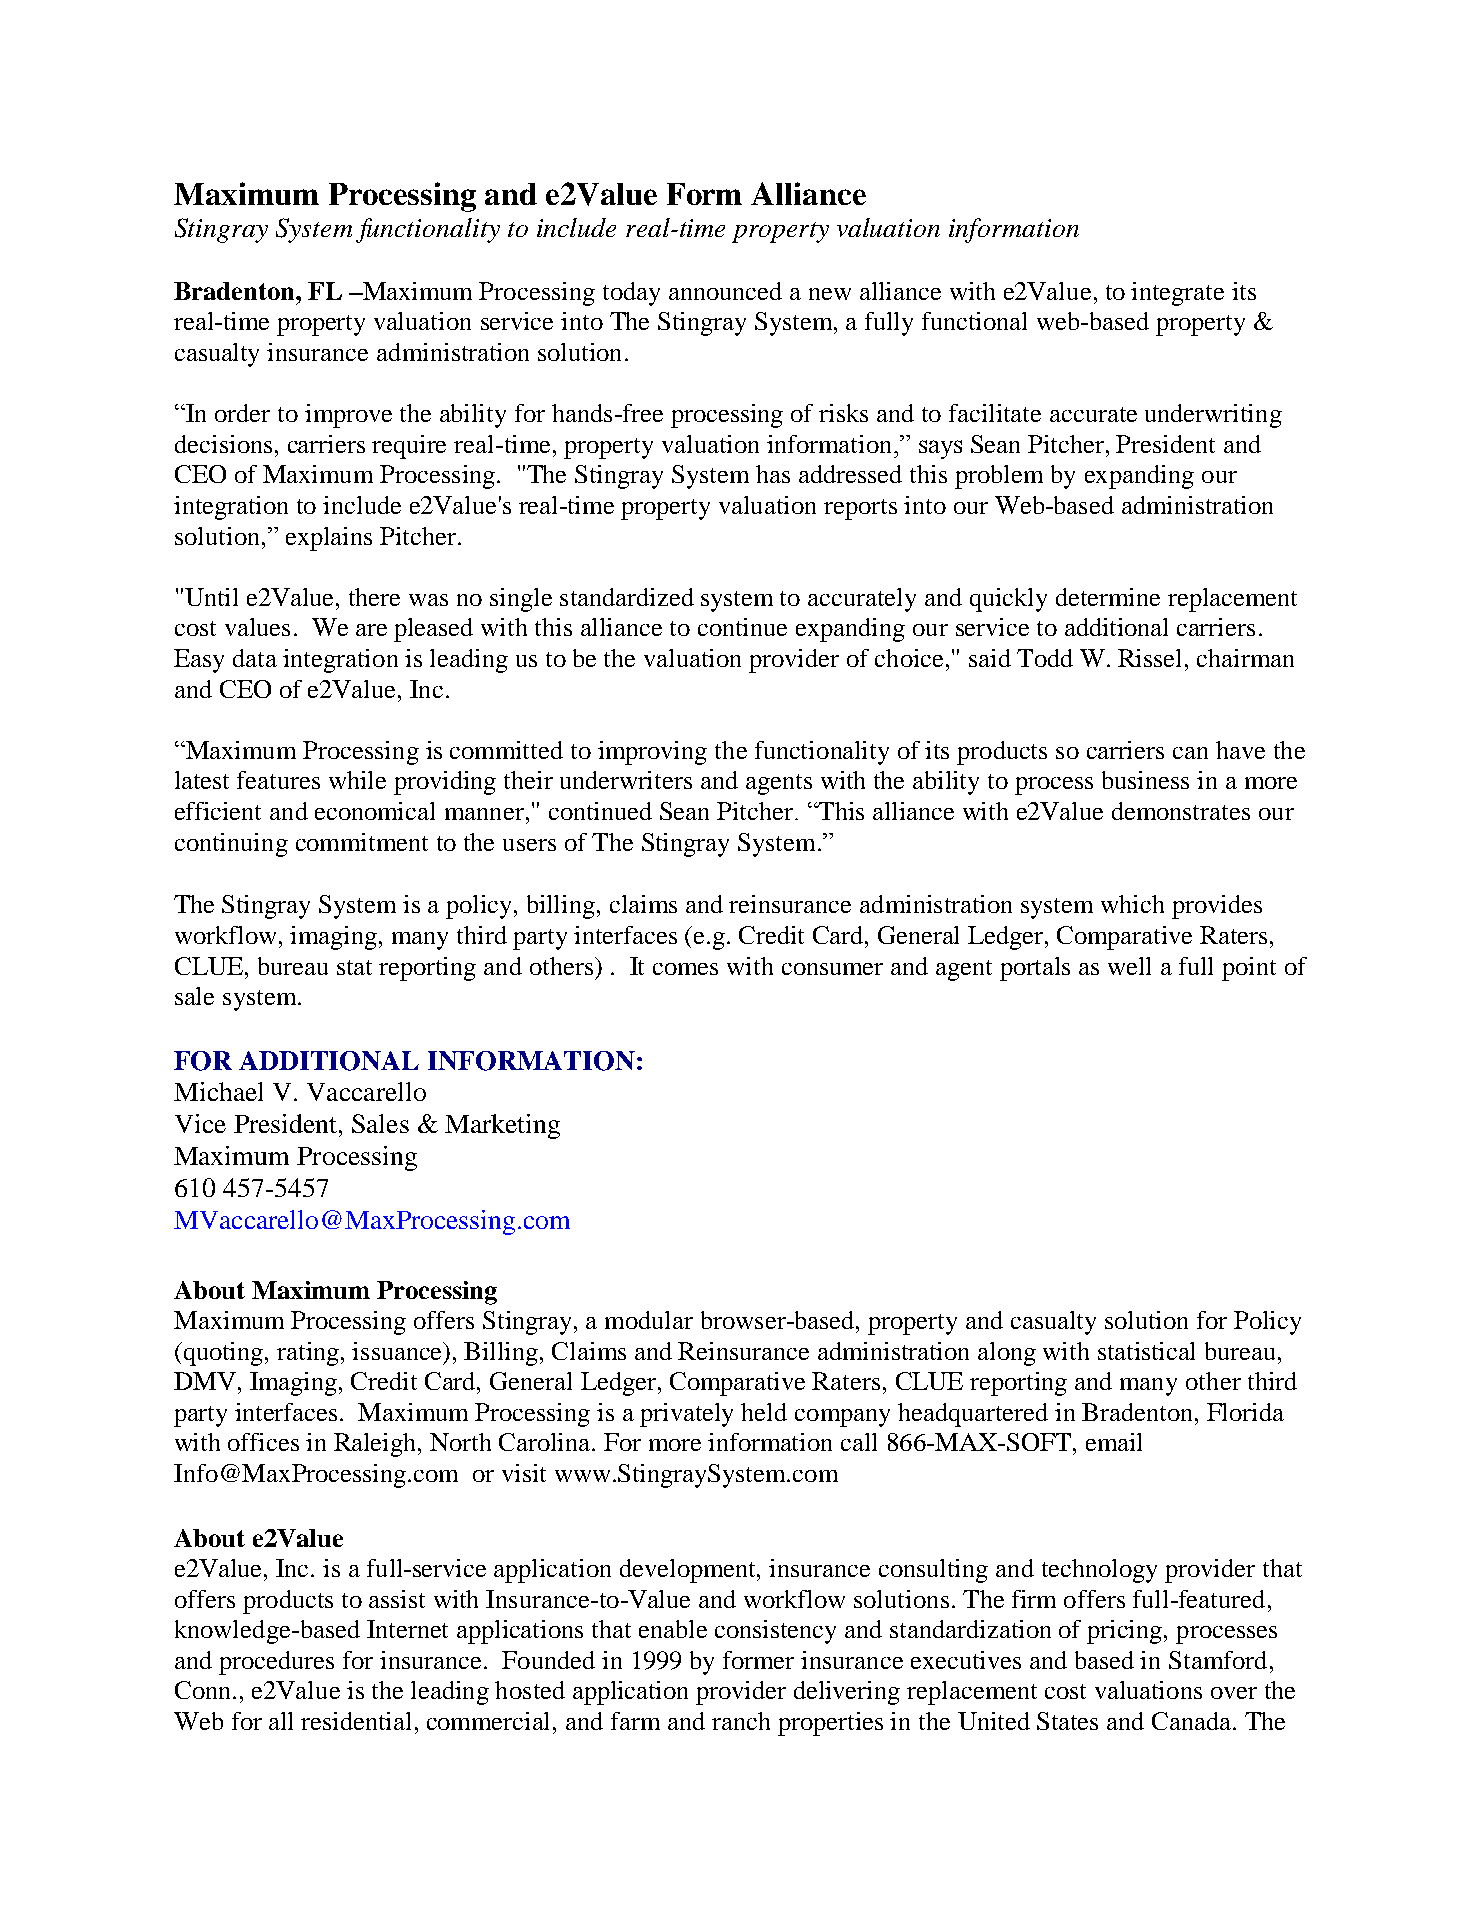 This screenshot has height=1916, width=1480. Describe the element at coordinates (276, 1663) in the screenshot. I see `procedures` at that location.
